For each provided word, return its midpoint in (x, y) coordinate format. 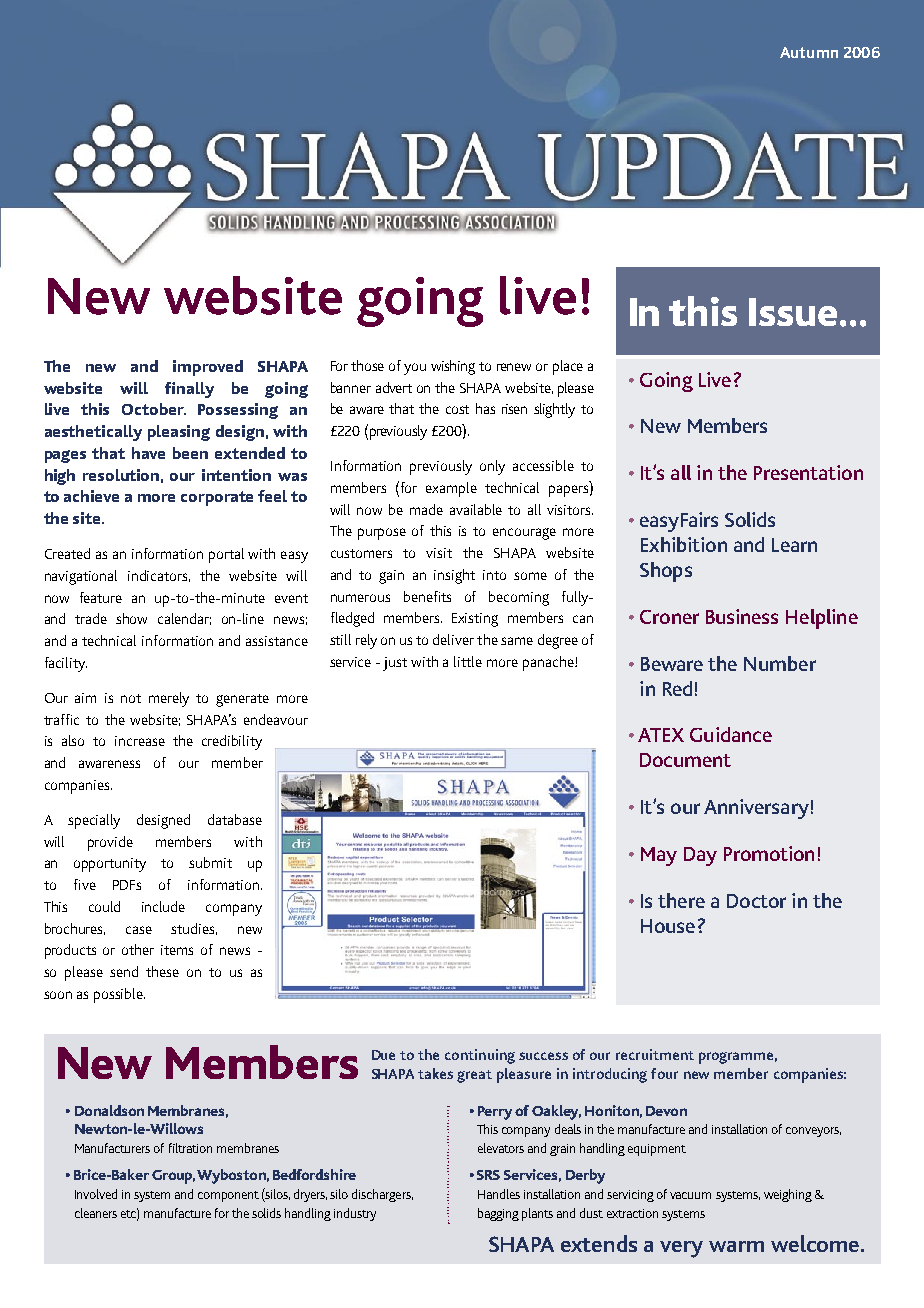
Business (742, 616)
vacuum (690, 1195)
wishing (453, 367)
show (131, 618)
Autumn (809, 52)
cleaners (96, 1213)
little (468, 661)
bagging (498, 1214)
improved (208, 368)
